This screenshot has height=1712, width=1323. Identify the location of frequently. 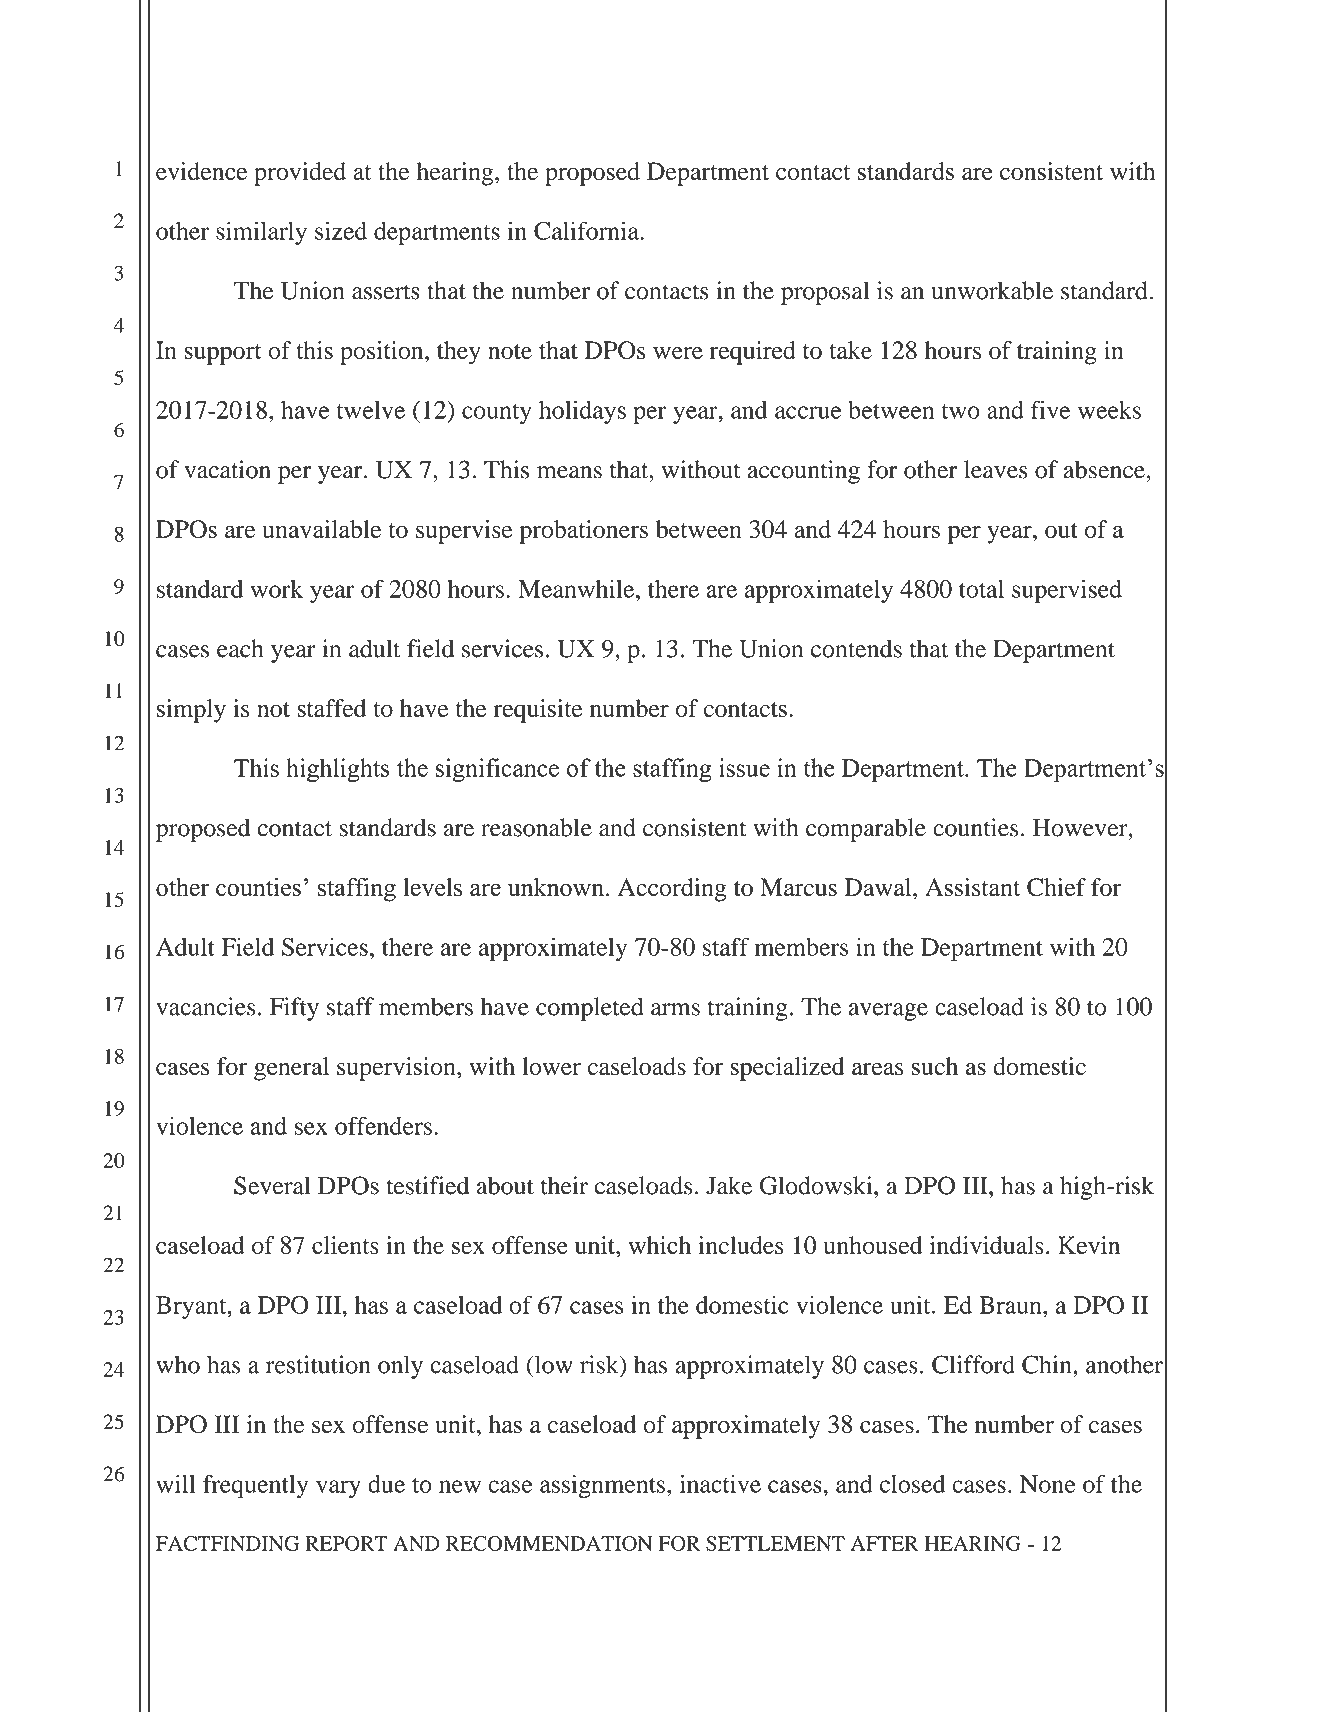
(255, 1486).
